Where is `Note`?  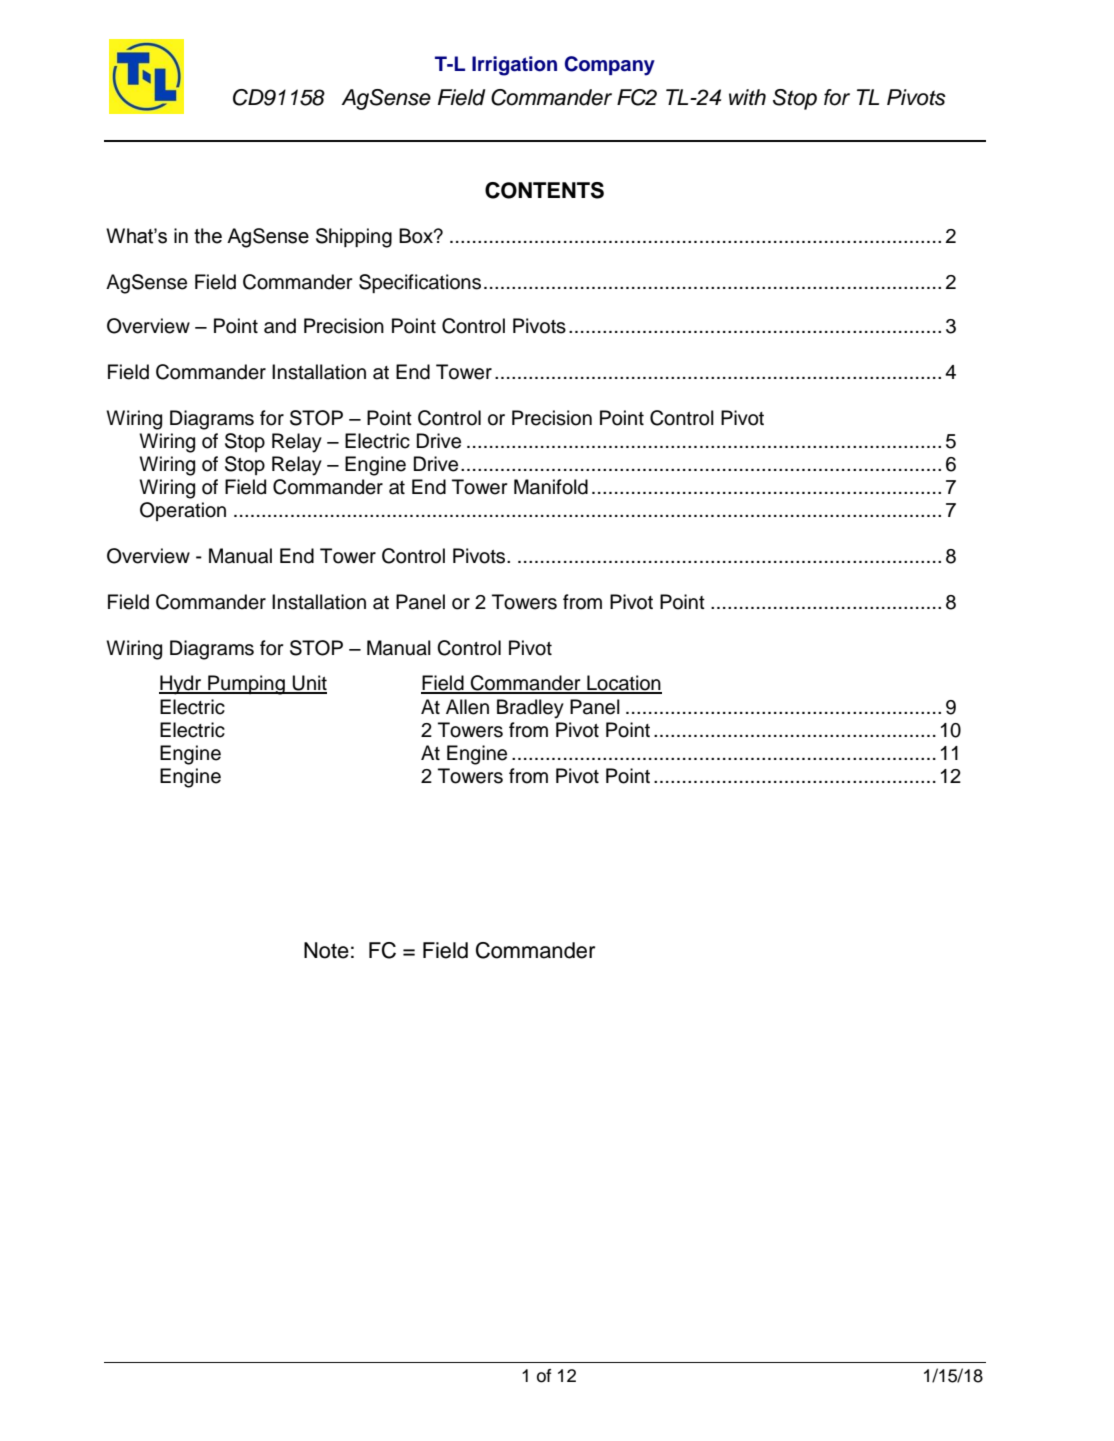 Note is located at coordinates (326, 950).
